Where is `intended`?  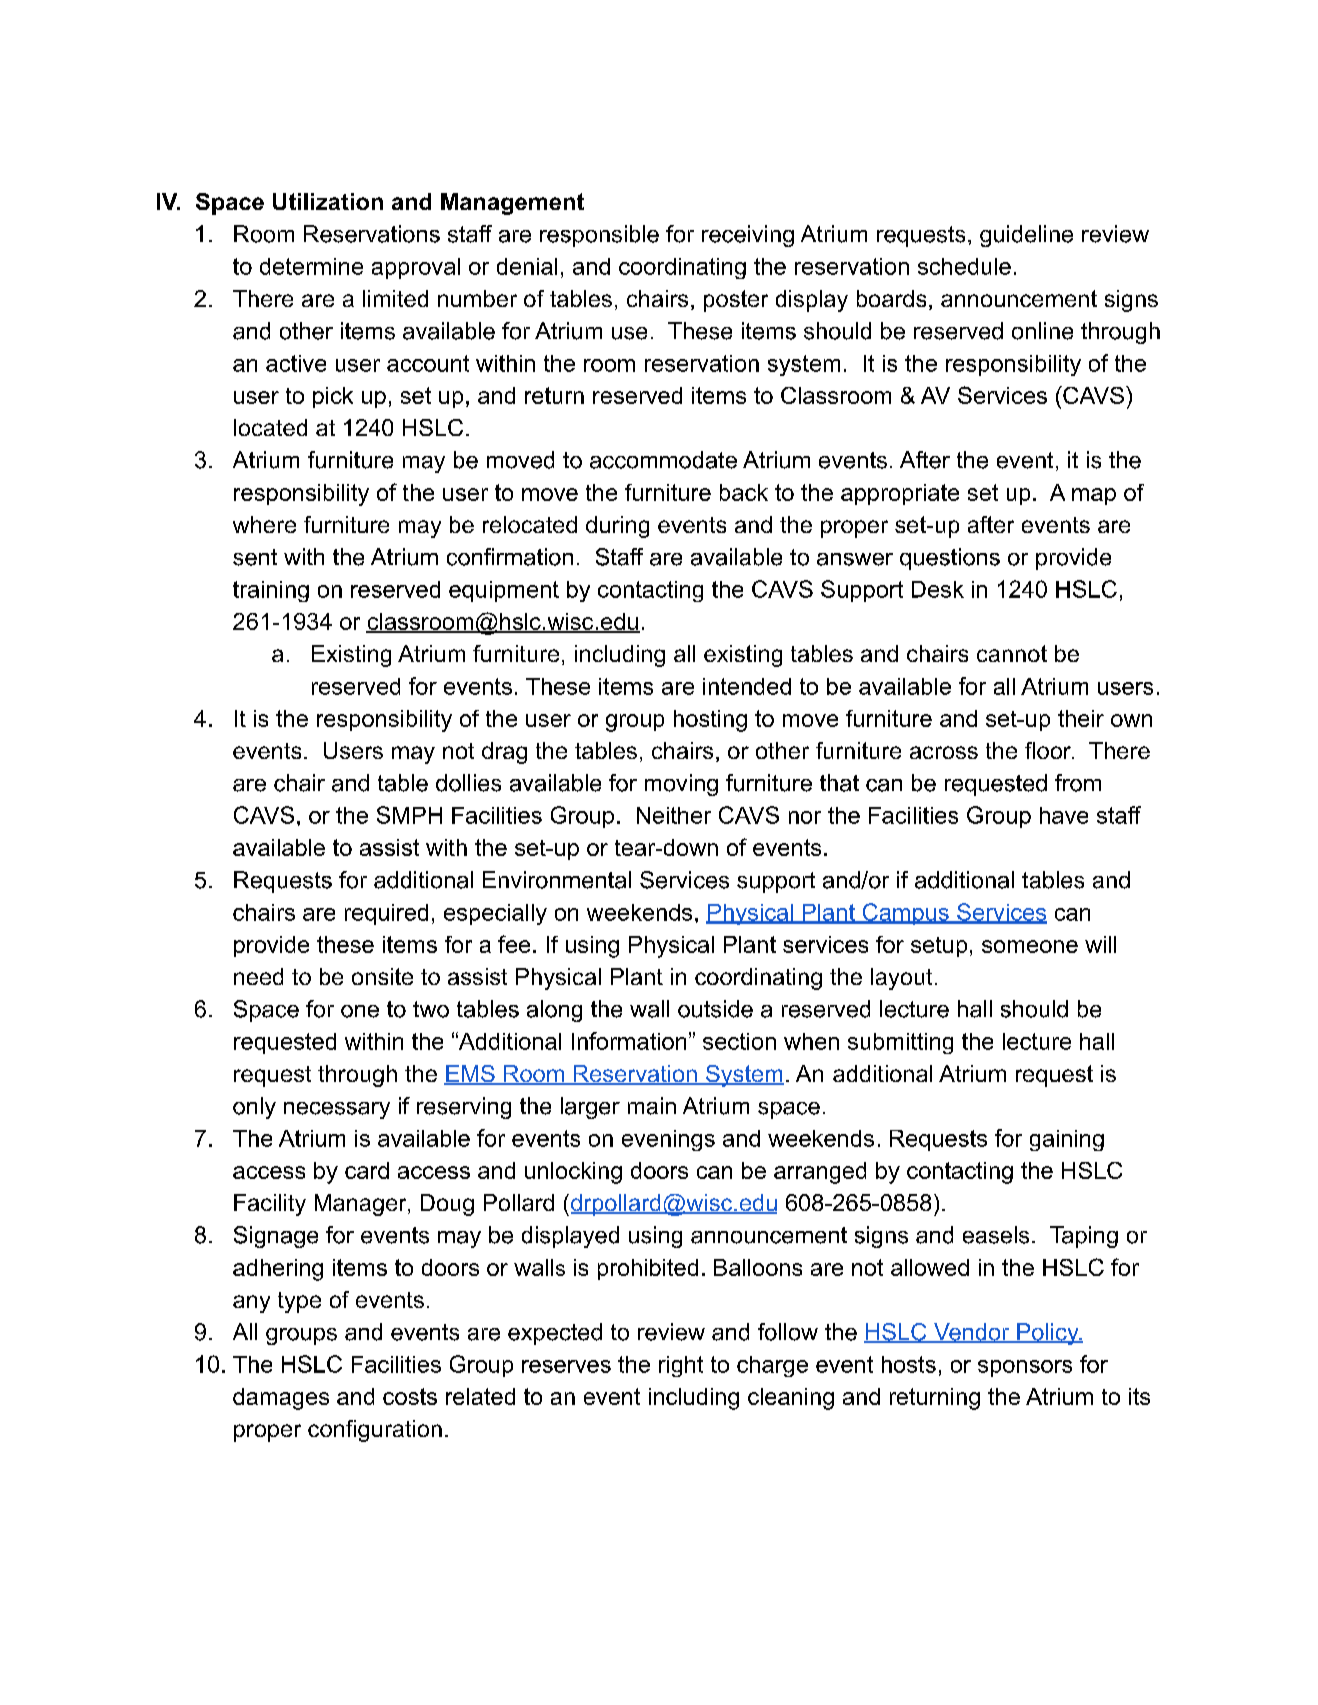 intended is located at coordinates (747, 686).
